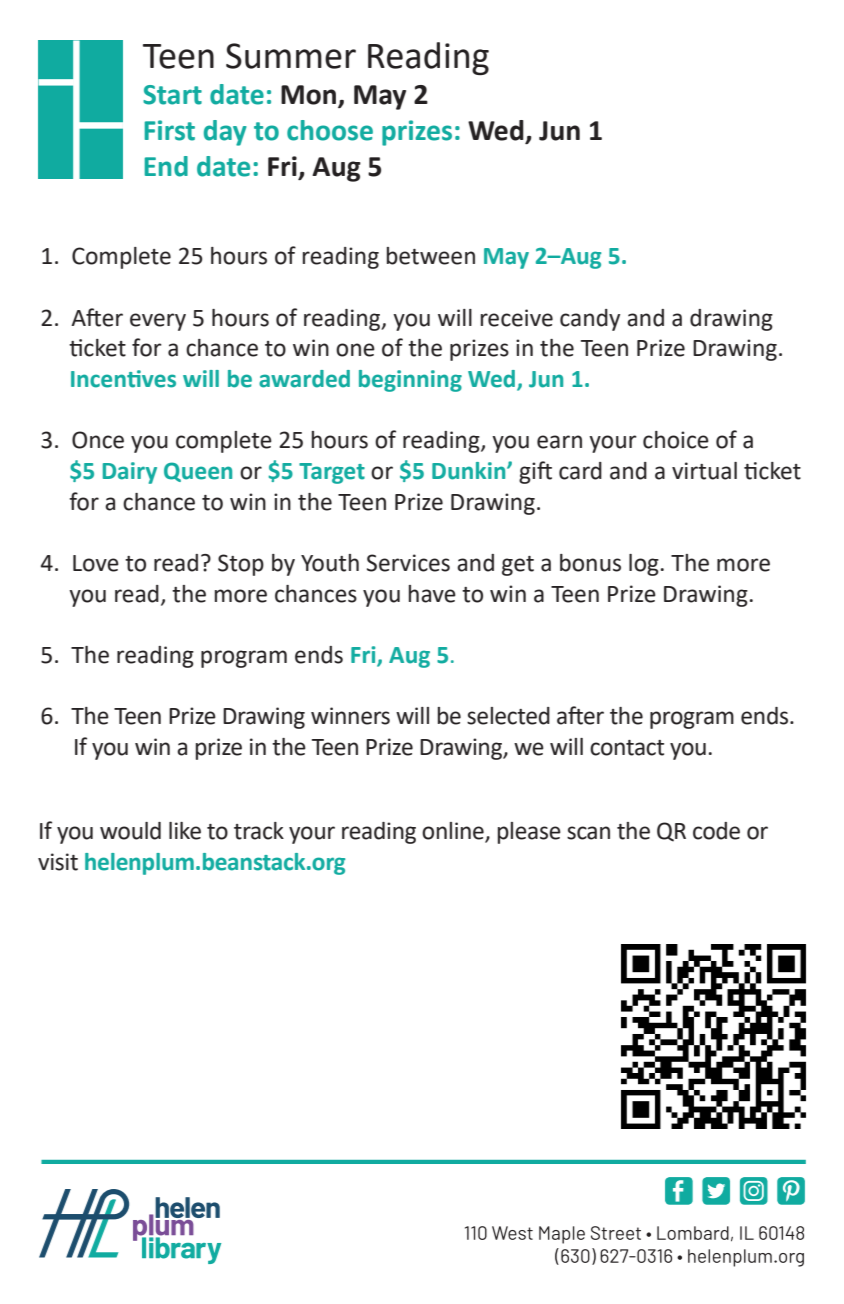  I want to click on scan, so click(588, 833).
